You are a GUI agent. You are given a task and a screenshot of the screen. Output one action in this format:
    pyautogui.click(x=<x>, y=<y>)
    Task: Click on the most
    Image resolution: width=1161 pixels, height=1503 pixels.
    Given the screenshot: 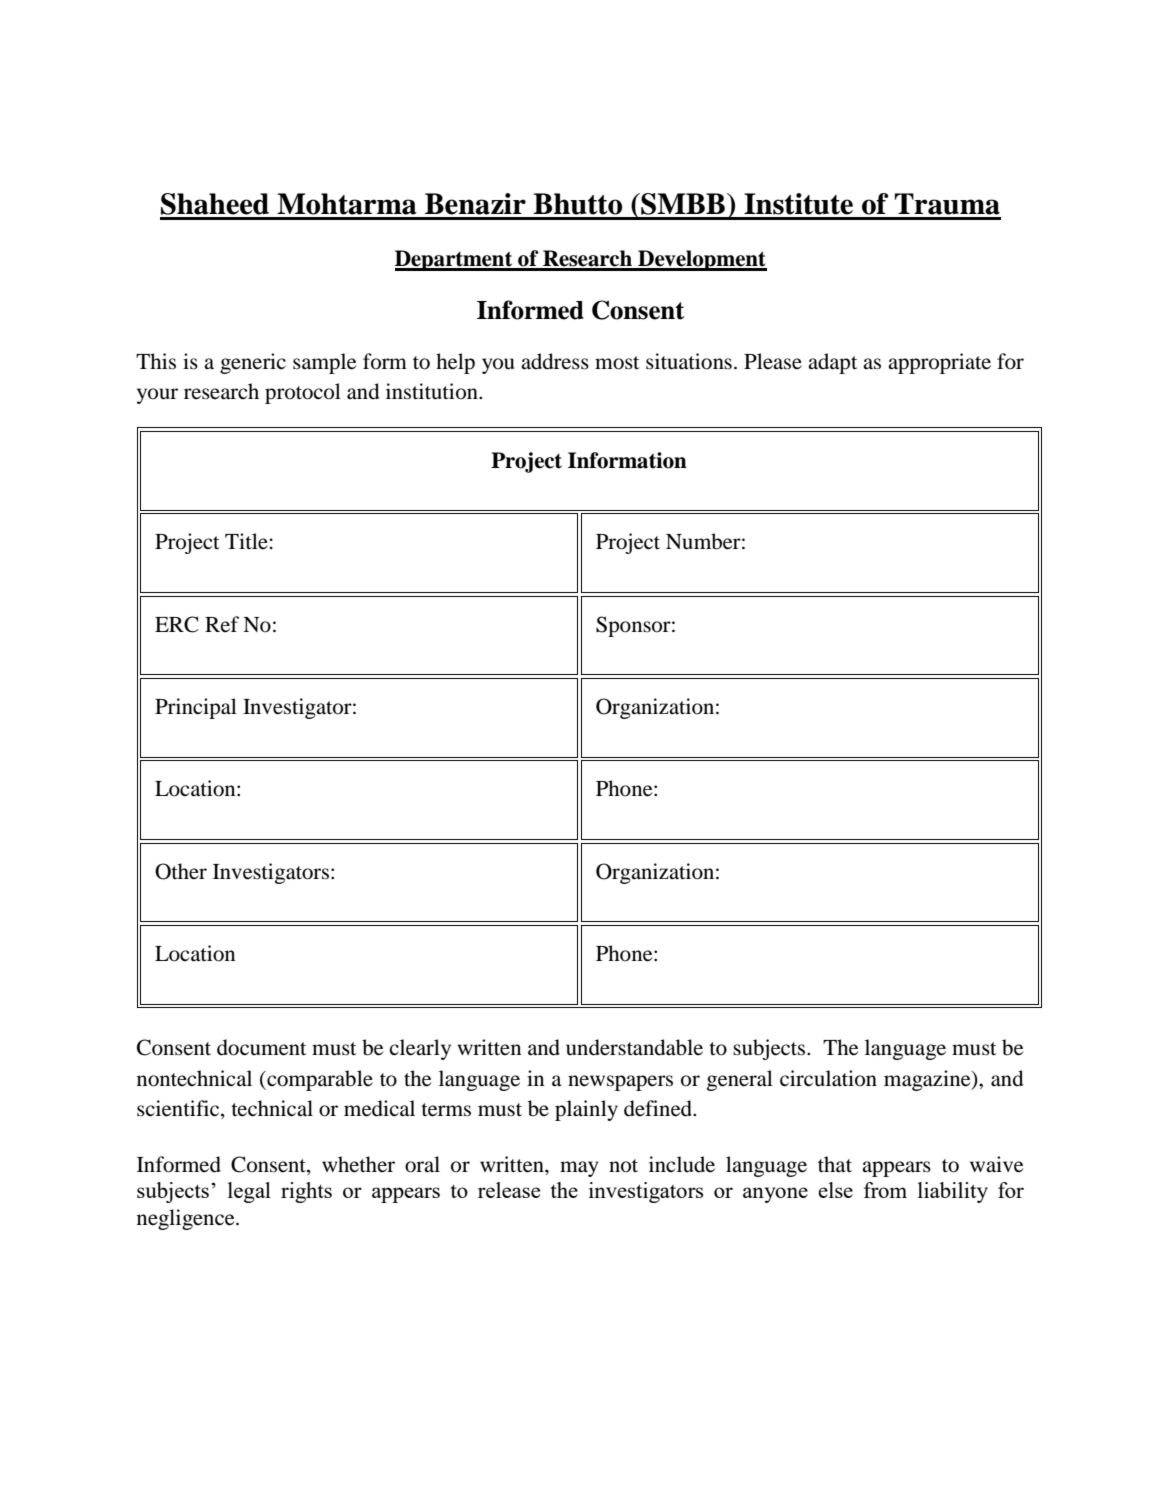 What is the action you would take?
    pyautogui.click(x=617, y=363)
